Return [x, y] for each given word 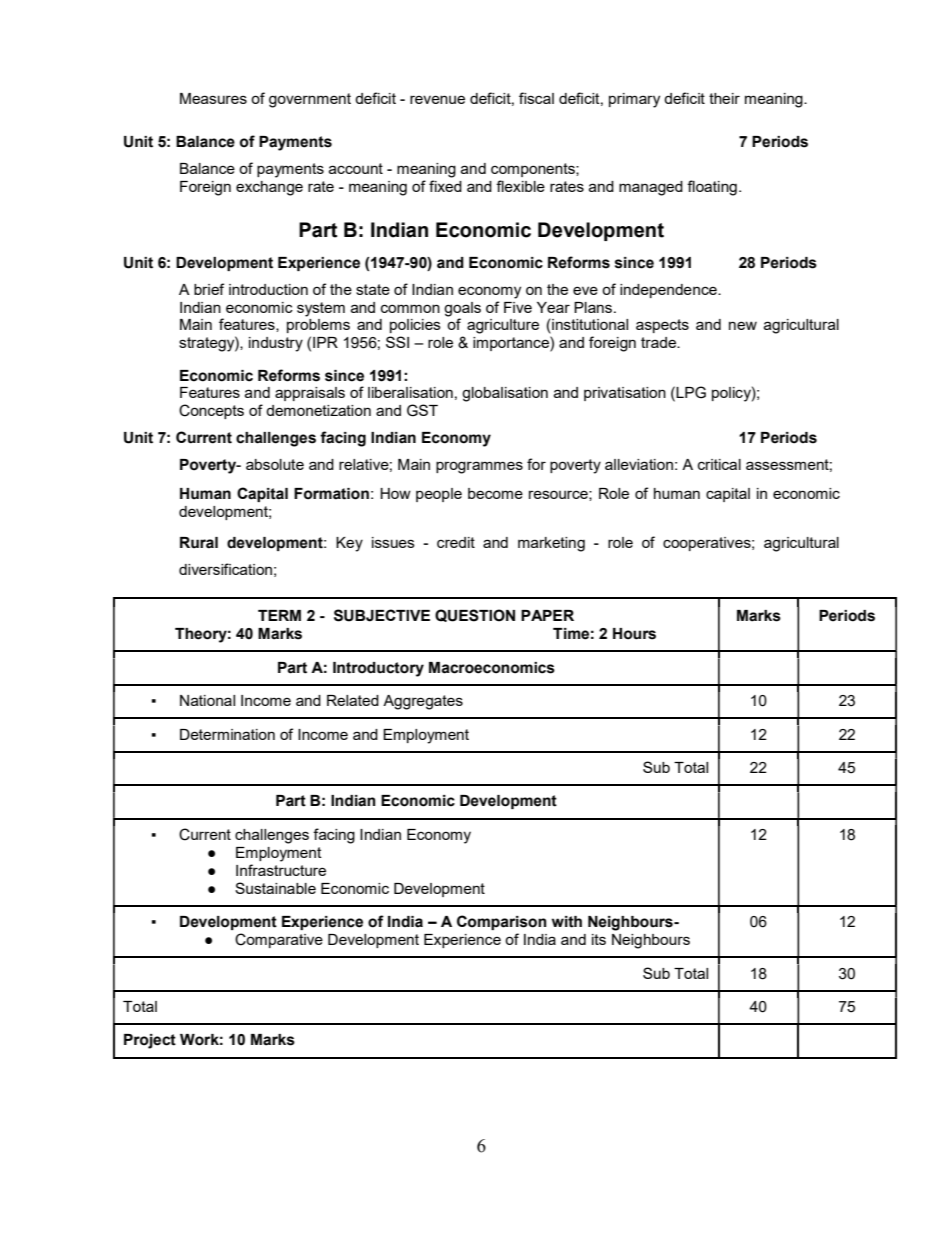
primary [634, 100]
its [599, 939]
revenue [437, 99]
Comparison [502, 922]
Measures [213, 98]
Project [150, 1041]
